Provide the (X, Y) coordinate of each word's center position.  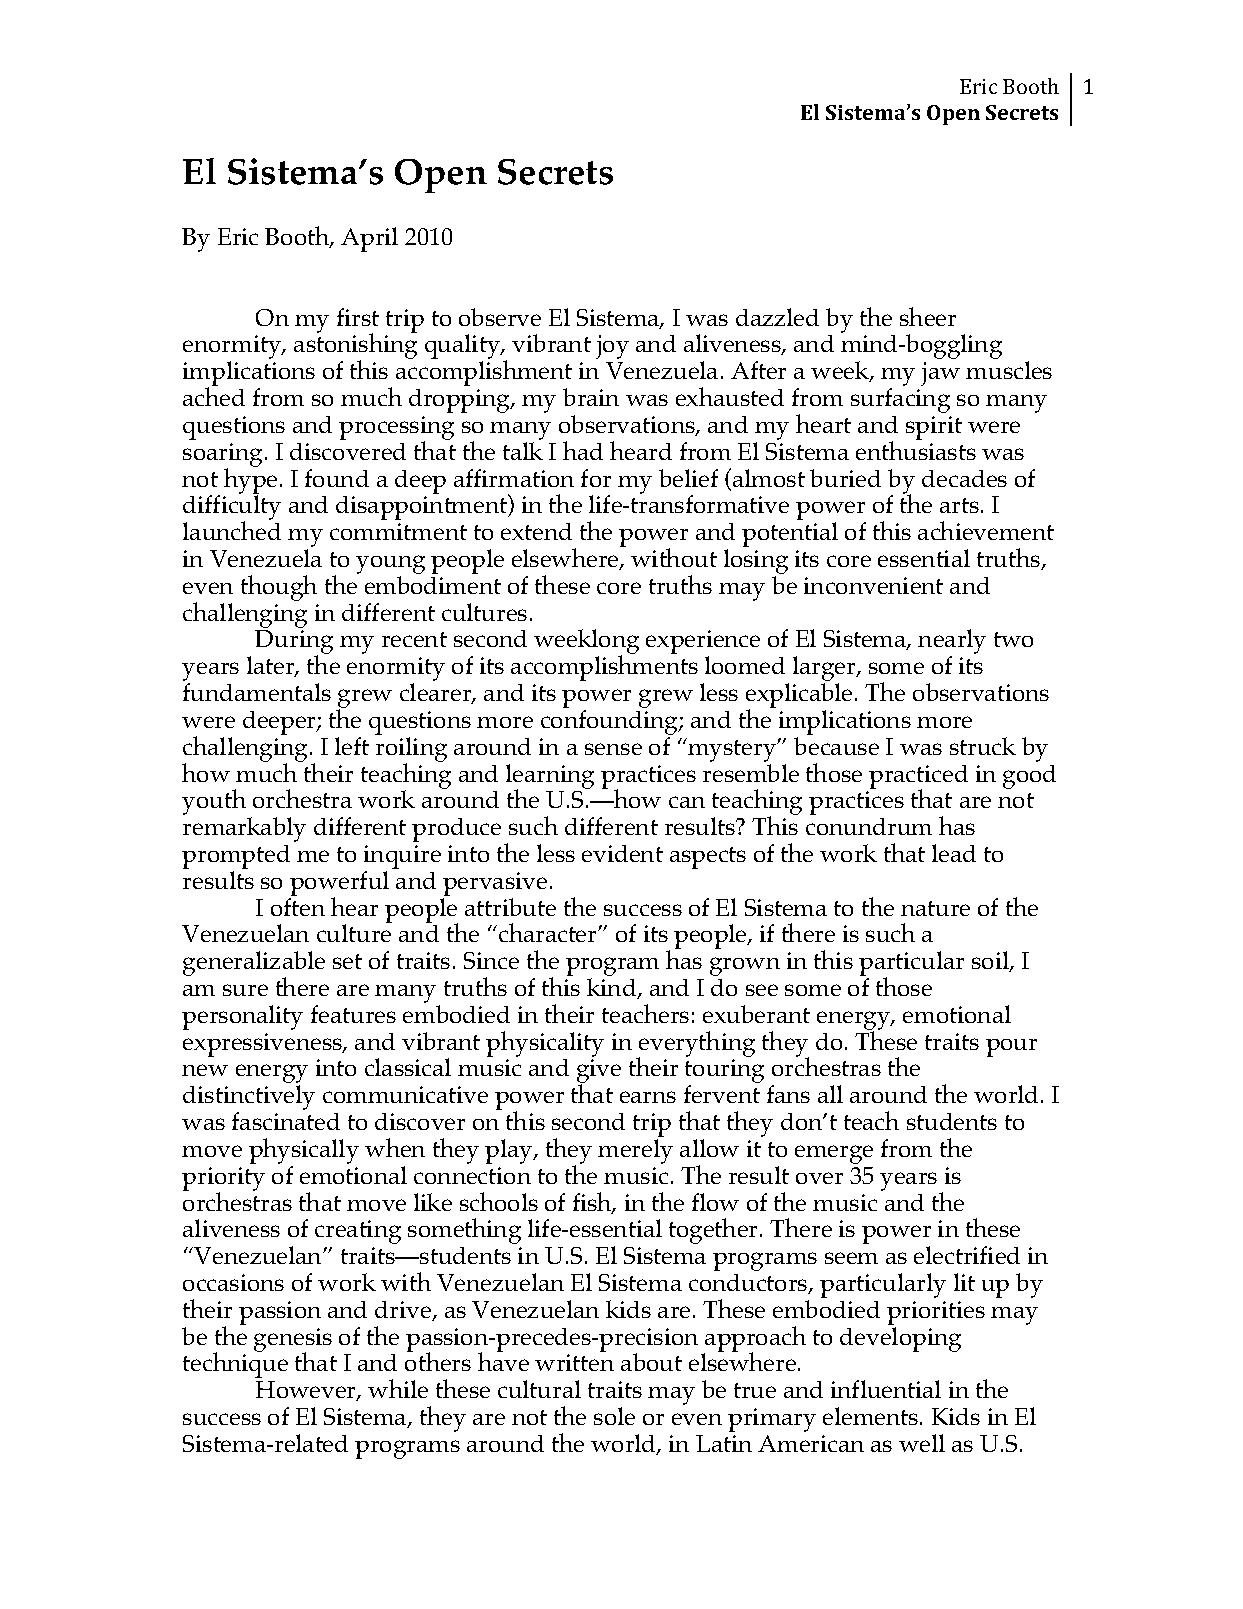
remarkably (244, 829)
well (922, 1443)
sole (614, 1416)
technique (235, 1364)
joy (612, 347)
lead (954, 853)
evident (622, 853)
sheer (928, 316)
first (358, 317)
